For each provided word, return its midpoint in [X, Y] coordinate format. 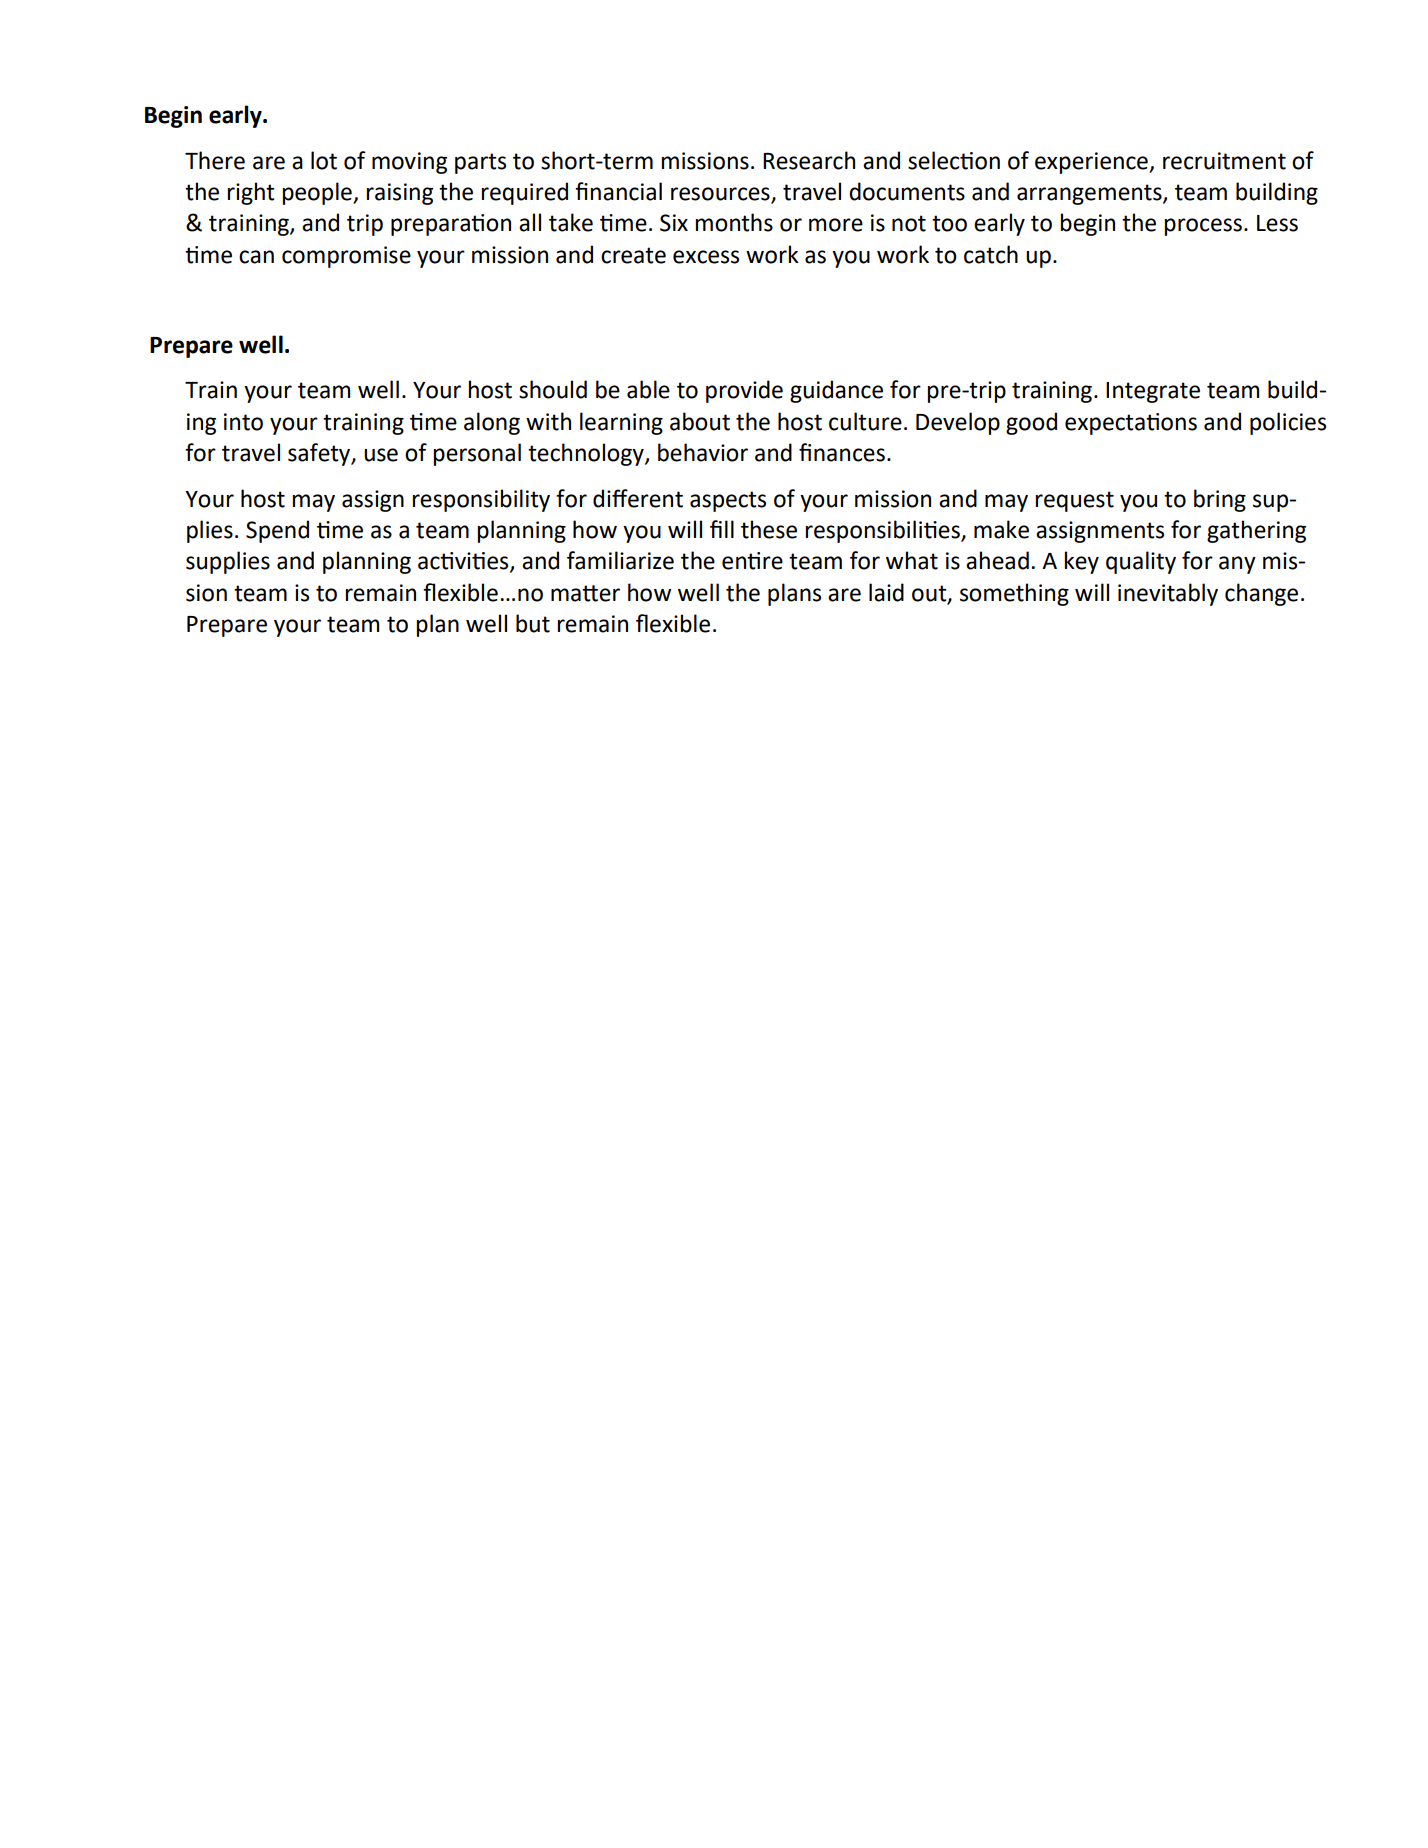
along [492, 423]
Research [809, 160]
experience [1092, 163]
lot [324, 160]
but [533, 623]
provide [744, 391]
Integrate [1153, 392]
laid [886, 592]
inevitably [1168, 594]
